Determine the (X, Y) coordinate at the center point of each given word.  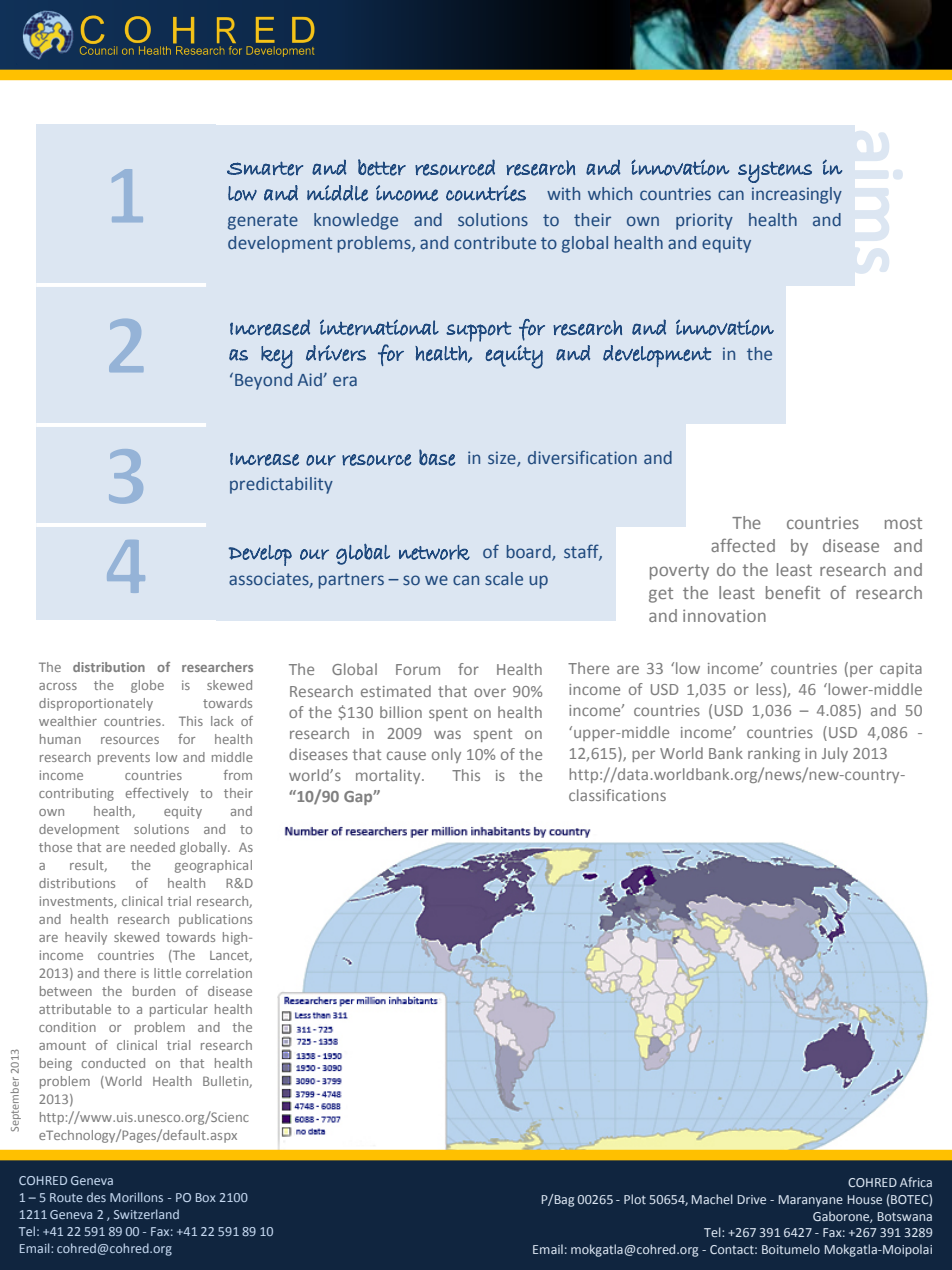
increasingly (797, 195)
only (446, 755)
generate (263, 222)
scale (504, 578)
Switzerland (146, 1214)
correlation (219, 973)
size (503, 459)
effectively (157, 794)
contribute (495, 242)
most (903, 523)
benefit (793, 592)
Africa (916, 1182)
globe (147, 686)
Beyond (263, 381)
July (835, 754)
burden (154, 991)
